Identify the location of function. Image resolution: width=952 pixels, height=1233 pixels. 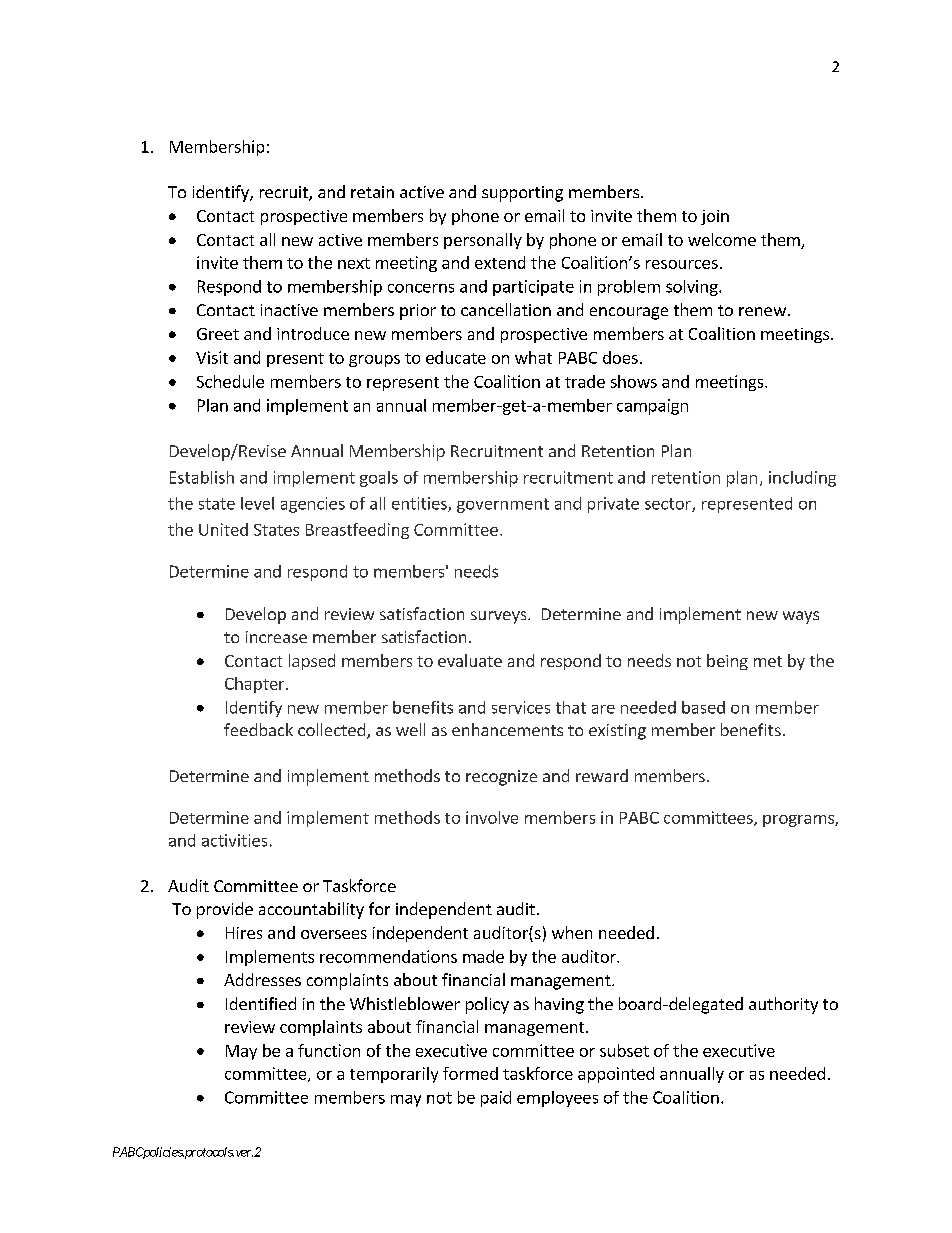
(329, 1050).
